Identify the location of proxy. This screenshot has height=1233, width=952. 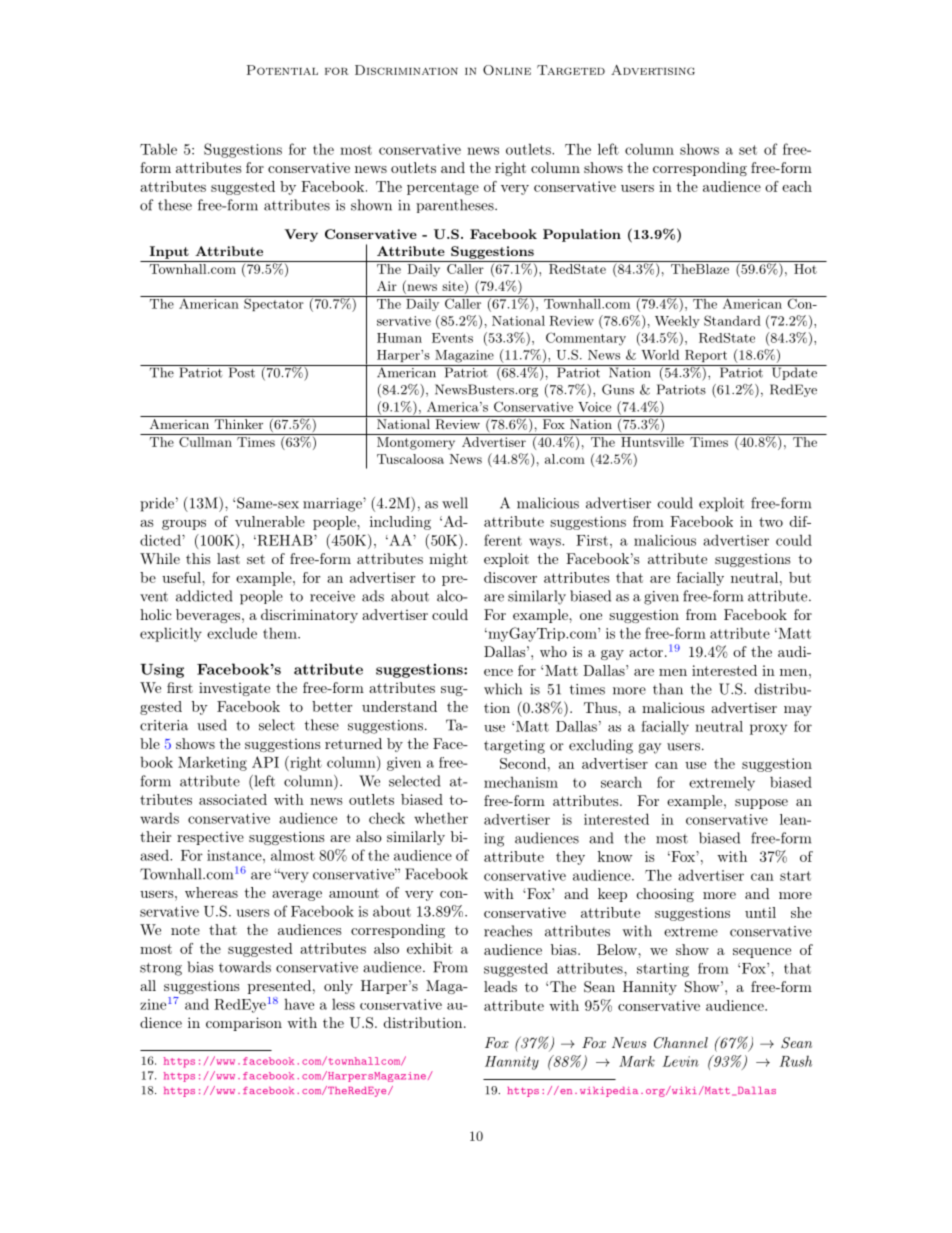
(768, 729).
